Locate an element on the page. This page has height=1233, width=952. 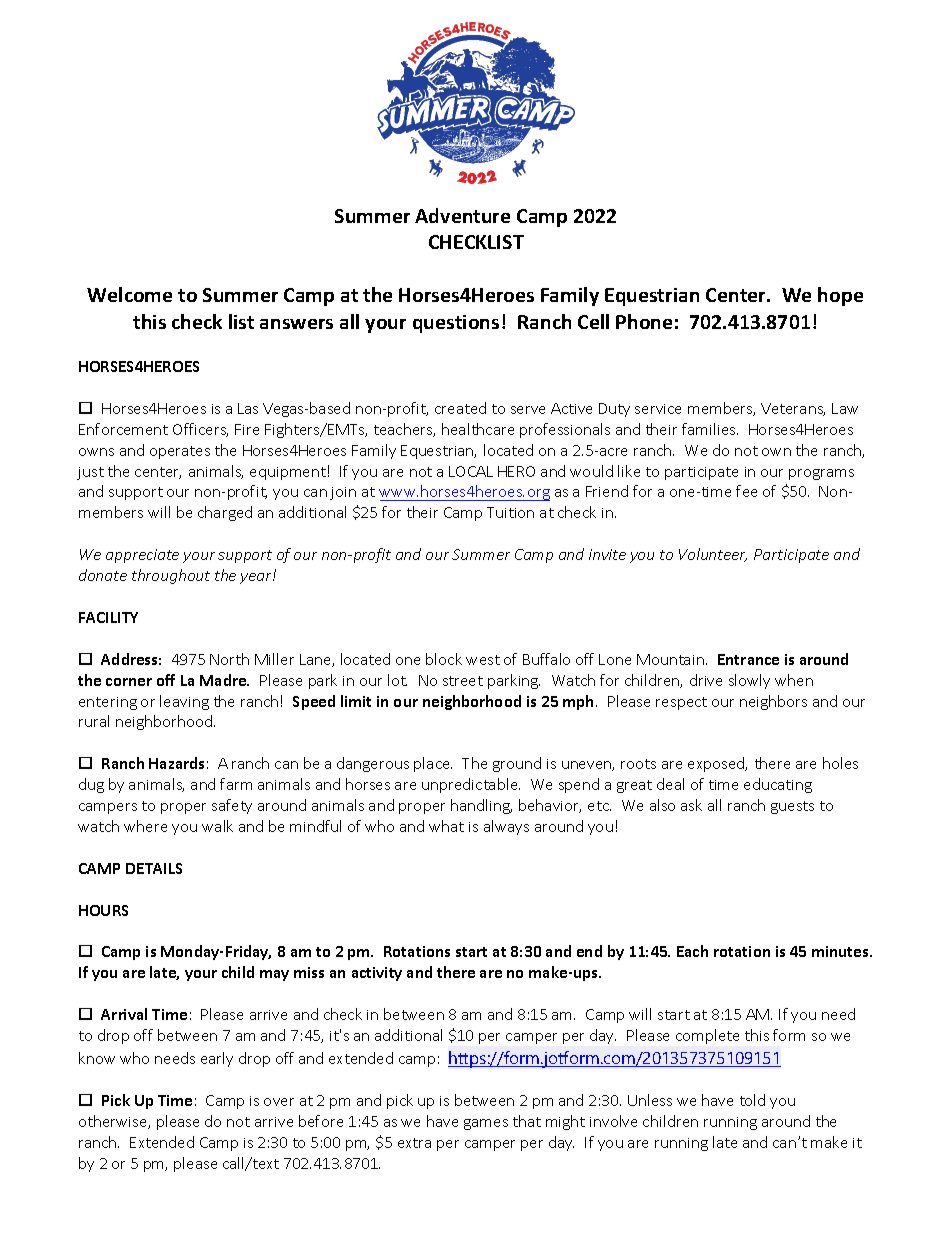
street is located at coordinates (463, 681).
